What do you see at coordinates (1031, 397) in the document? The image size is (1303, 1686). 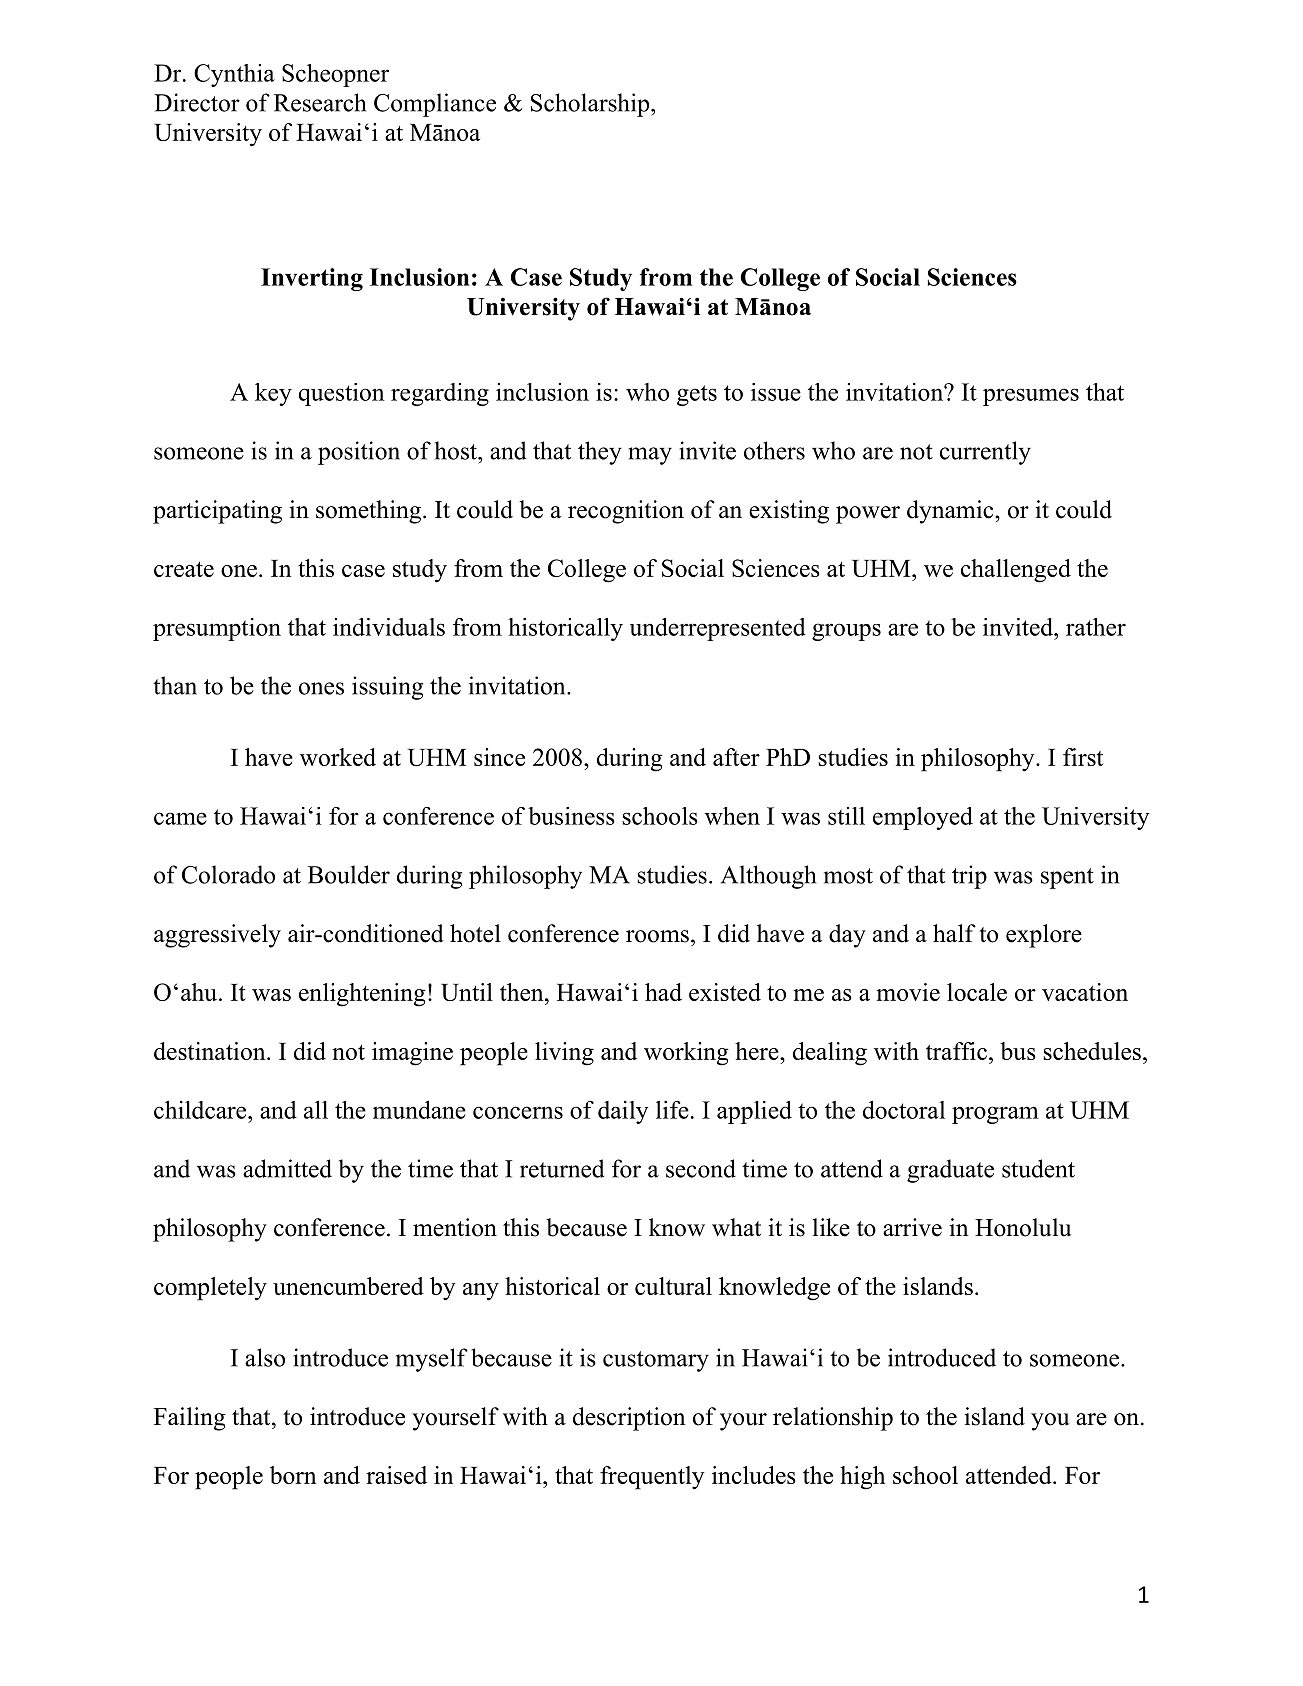 I see `presumes` at bounding box center [1031, 397].
